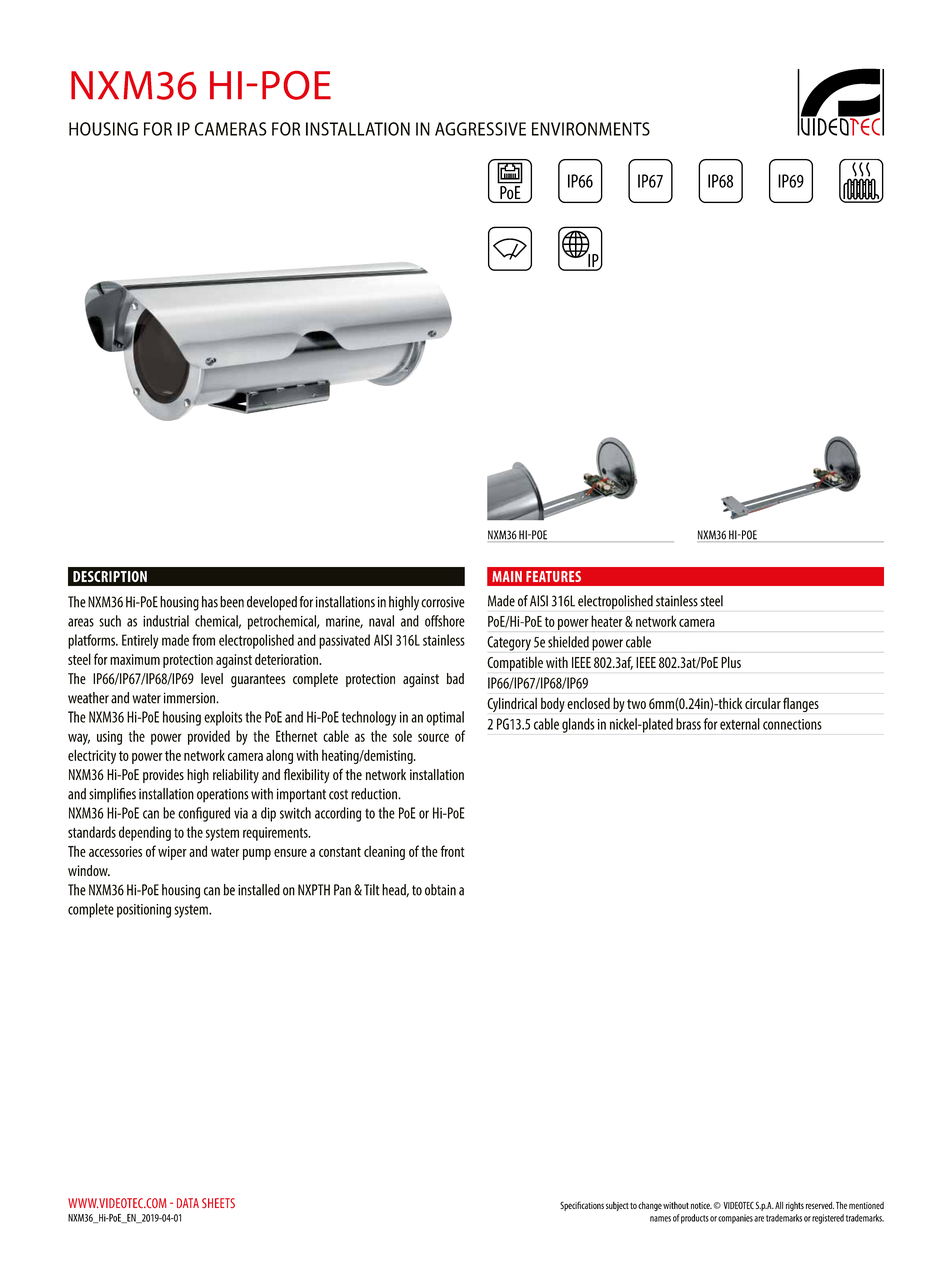 This document has width=952, height=1270. What do you see at coordinates (795, 1206) in the document?
I see `rights` at bounding box center [795, 1206].
